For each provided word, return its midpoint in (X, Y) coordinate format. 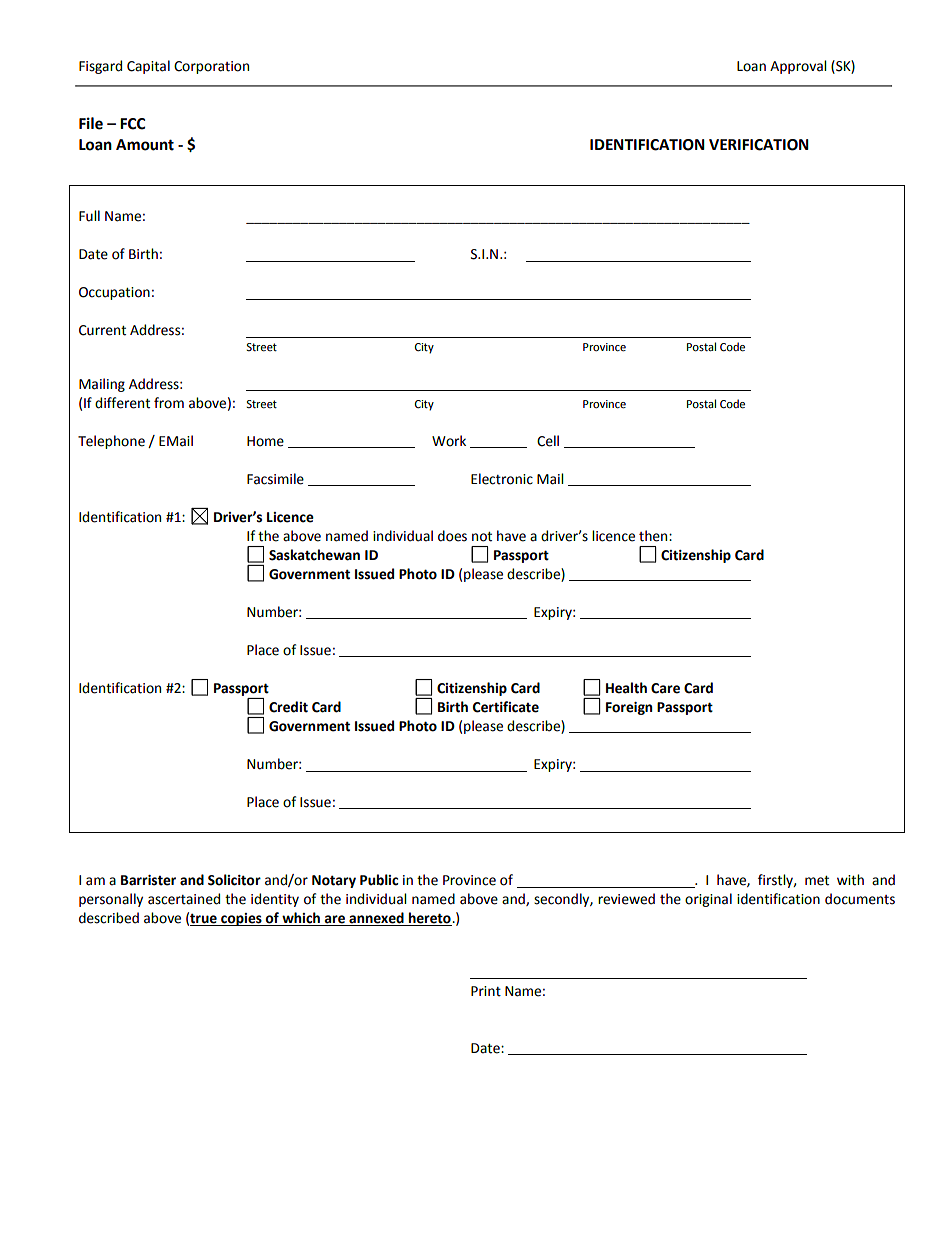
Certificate (506, 707)
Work (449, 441)
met (817, 881)
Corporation (211, 67)
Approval (798, 67)
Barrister (148, 880)
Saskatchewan (314, 555)
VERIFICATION (759, 145)
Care (665, 688)
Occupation (114, 293)
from (169, 403)
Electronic (502, 479)
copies (241, 919)
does (452, 536)
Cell (548, 441)
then (654, 536)
